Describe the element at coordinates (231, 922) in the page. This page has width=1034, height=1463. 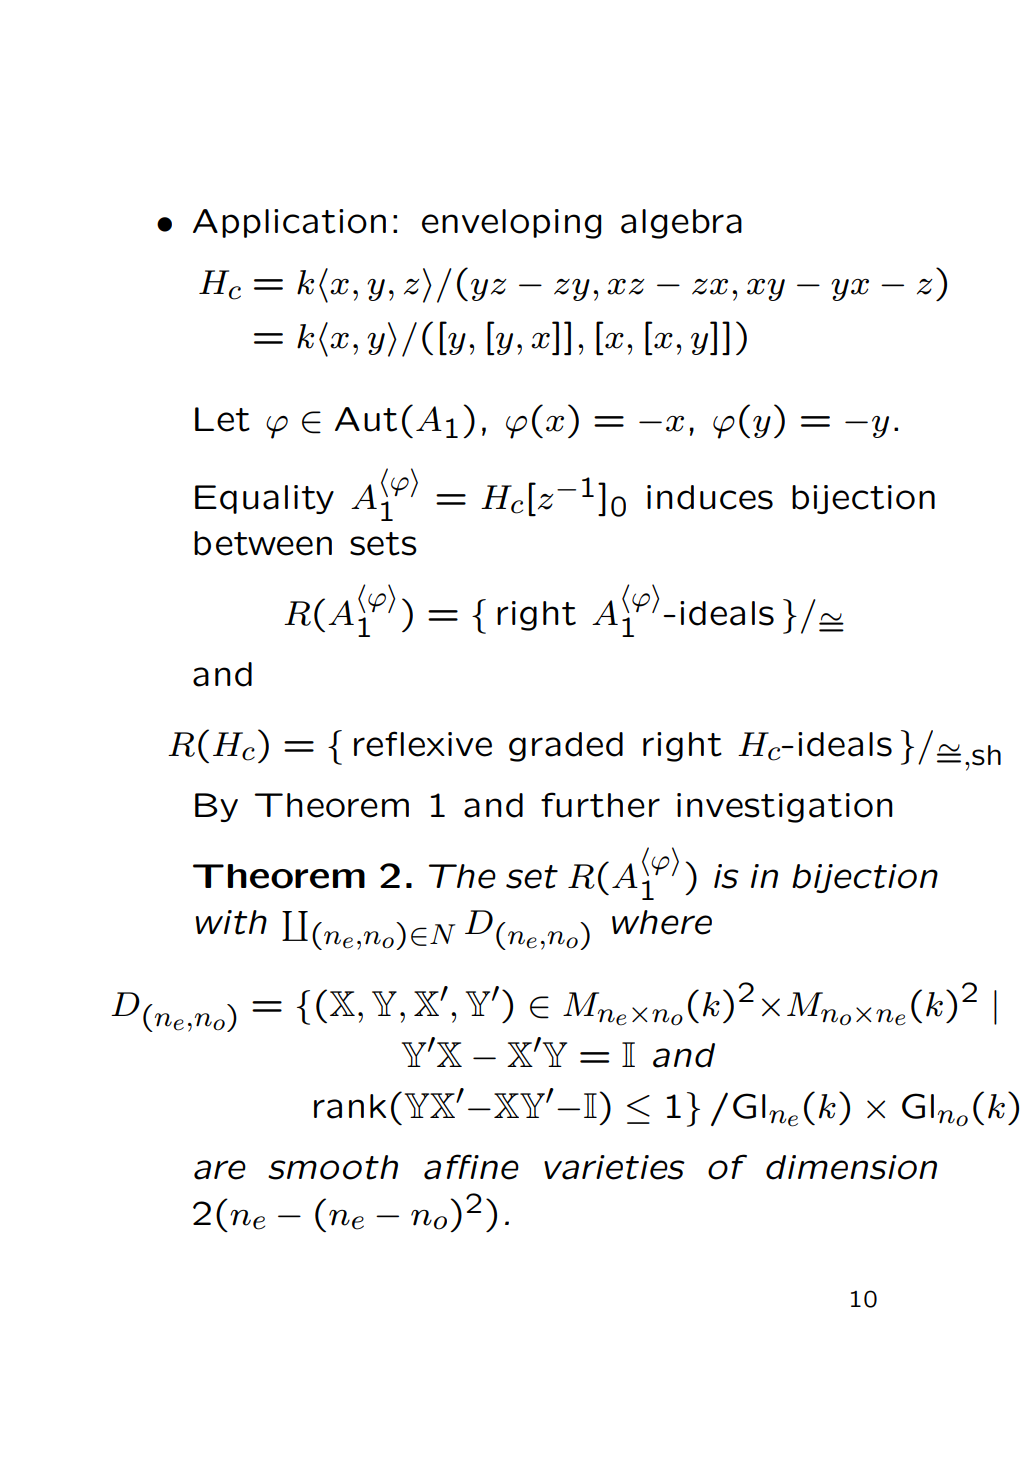
I see `with` at that location.
